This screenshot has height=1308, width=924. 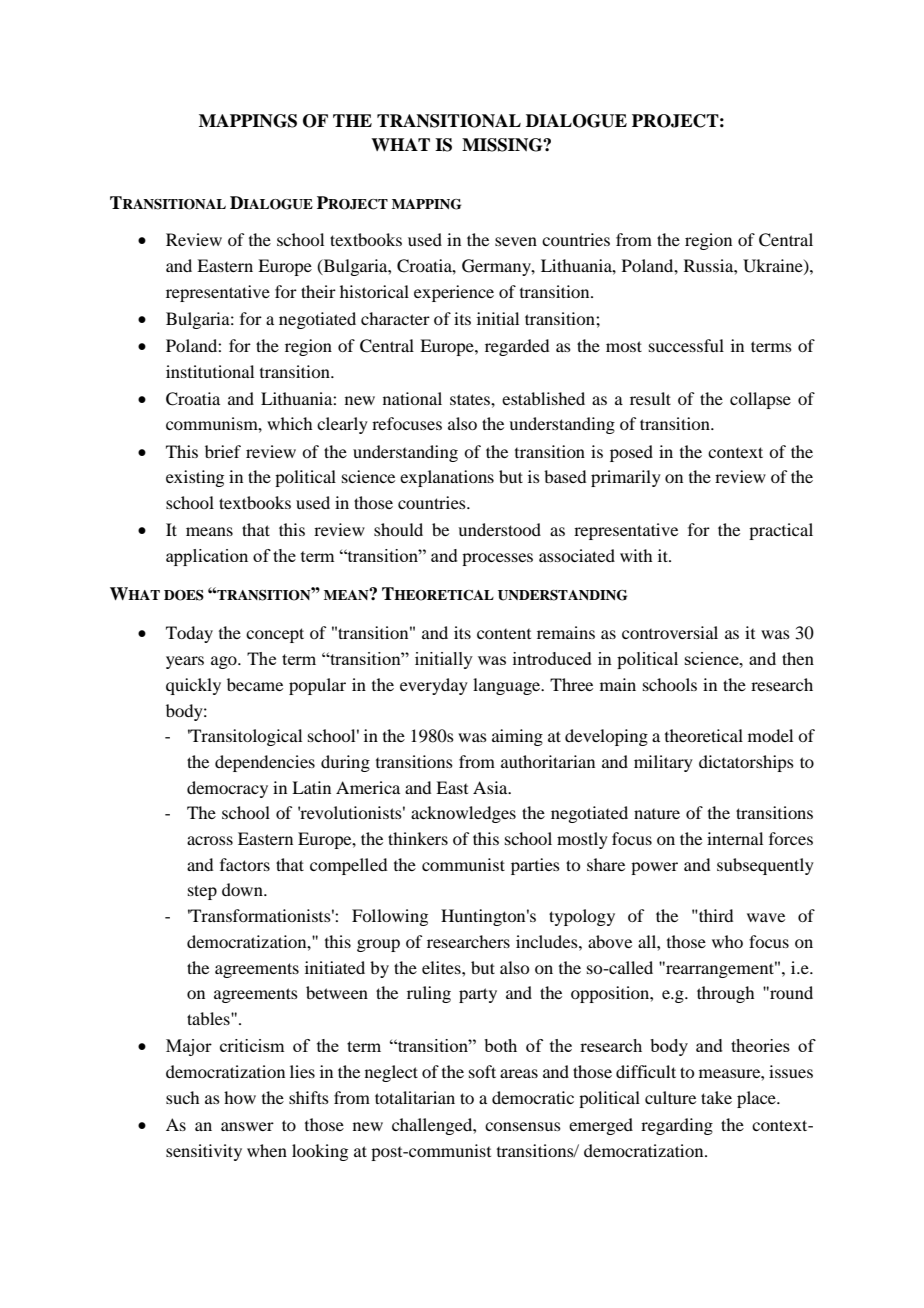 I want to click on consensus, so click(x=523, y=1126).
